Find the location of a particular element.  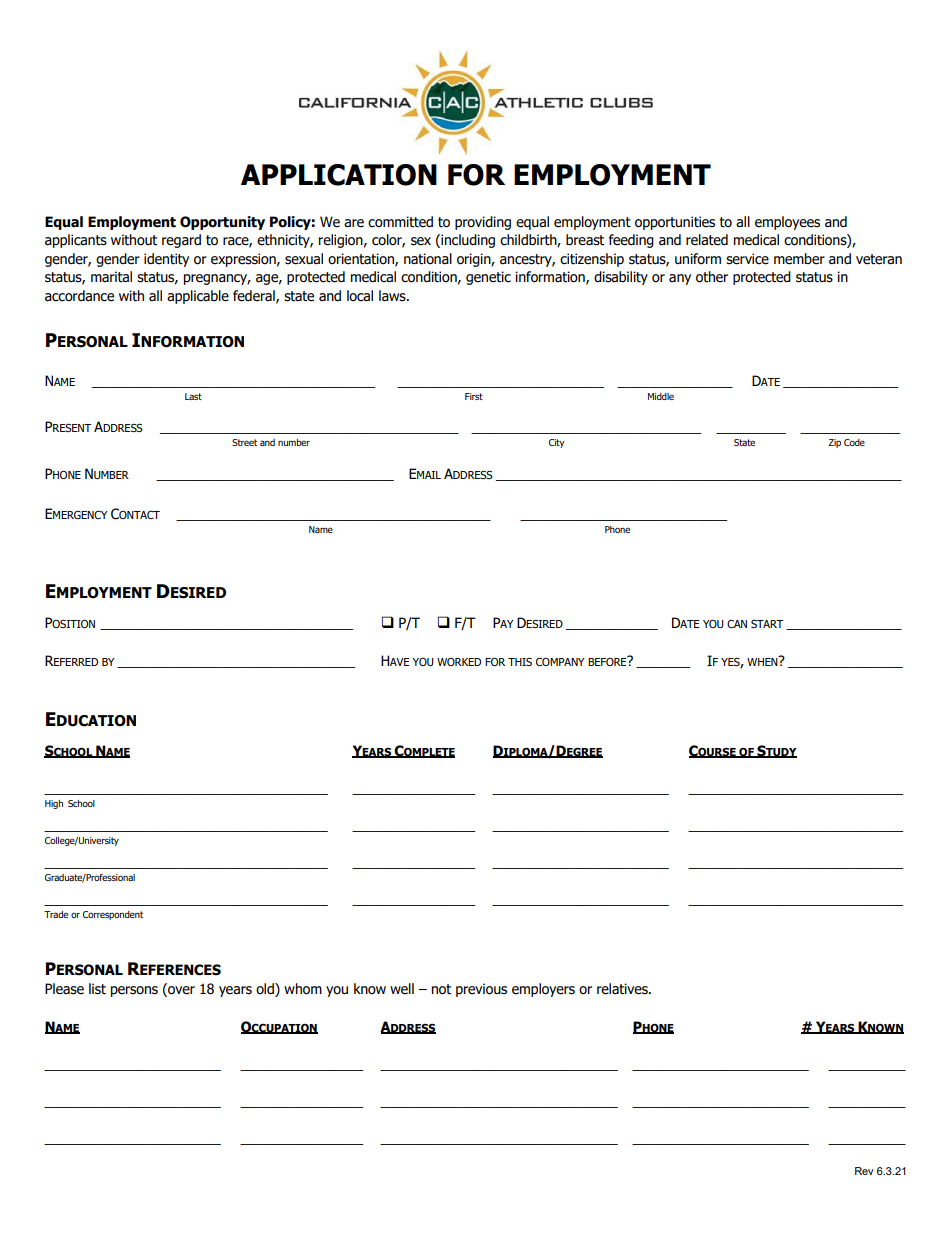

previous is located at coordinates (481, 990).
